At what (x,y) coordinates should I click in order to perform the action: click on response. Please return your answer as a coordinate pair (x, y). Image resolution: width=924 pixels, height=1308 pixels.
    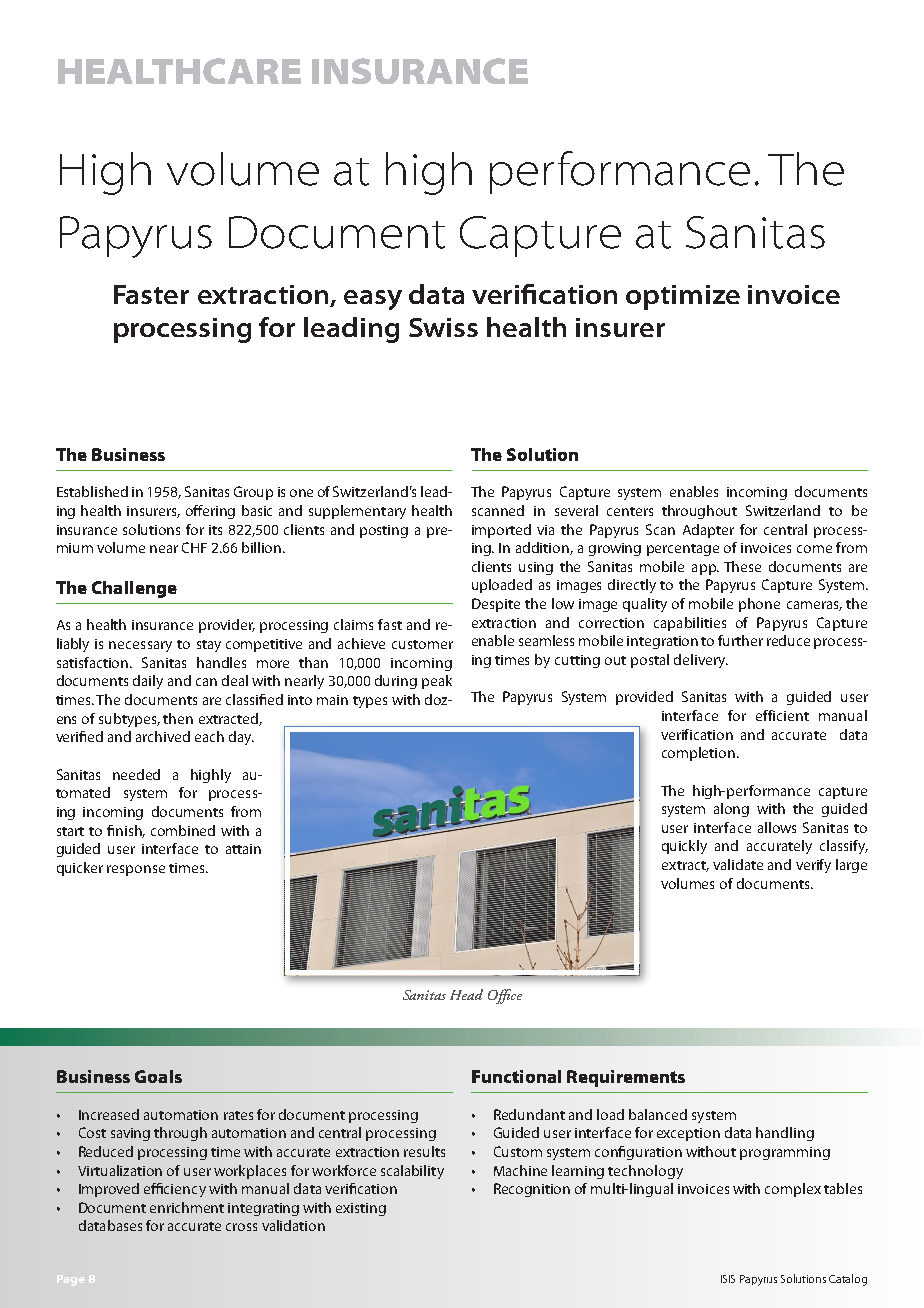
    Looking at the image, I should click on (136, 870).
